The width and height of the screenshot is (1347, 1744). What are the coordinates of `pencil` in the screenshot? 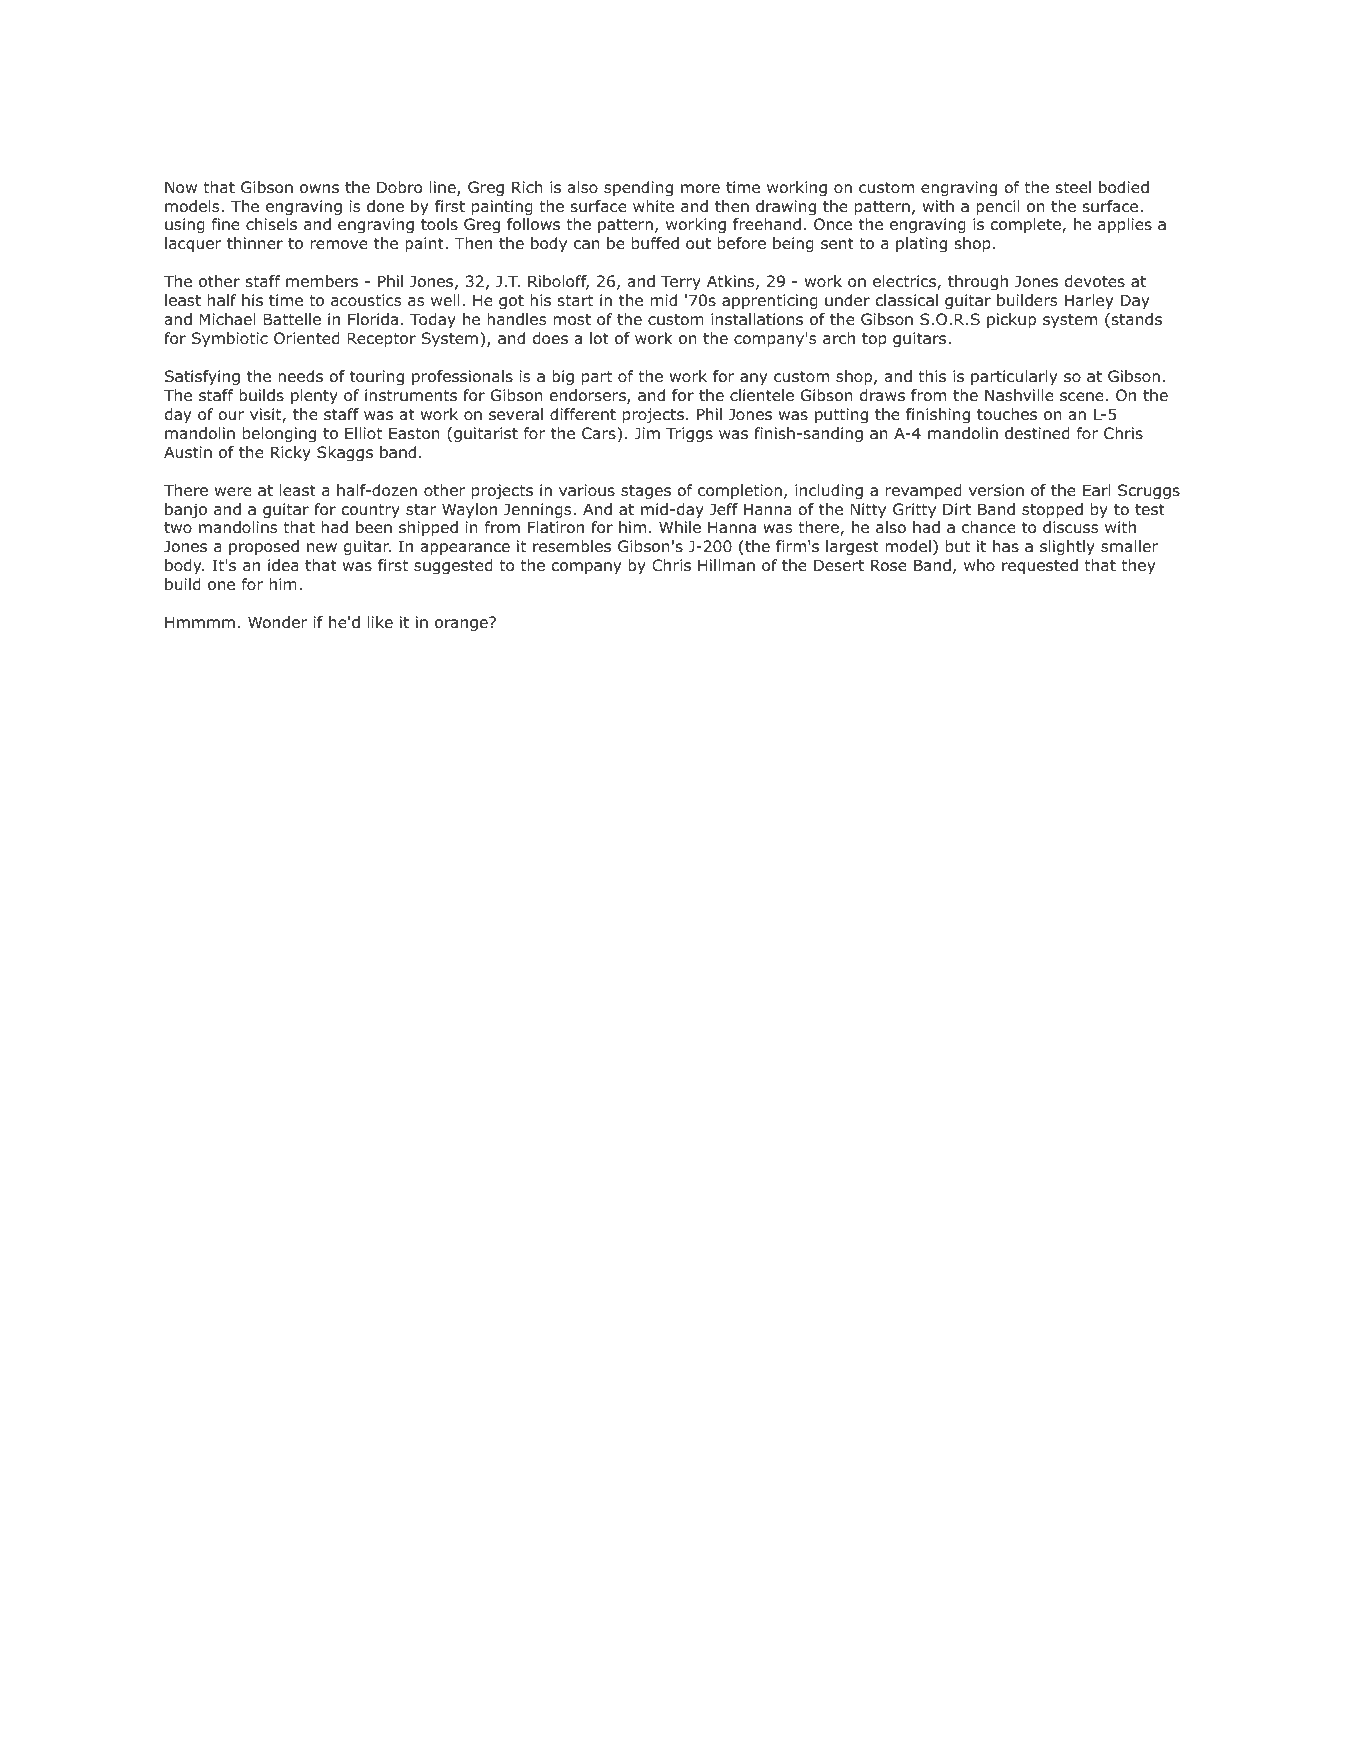 It's located at (998, 207).
